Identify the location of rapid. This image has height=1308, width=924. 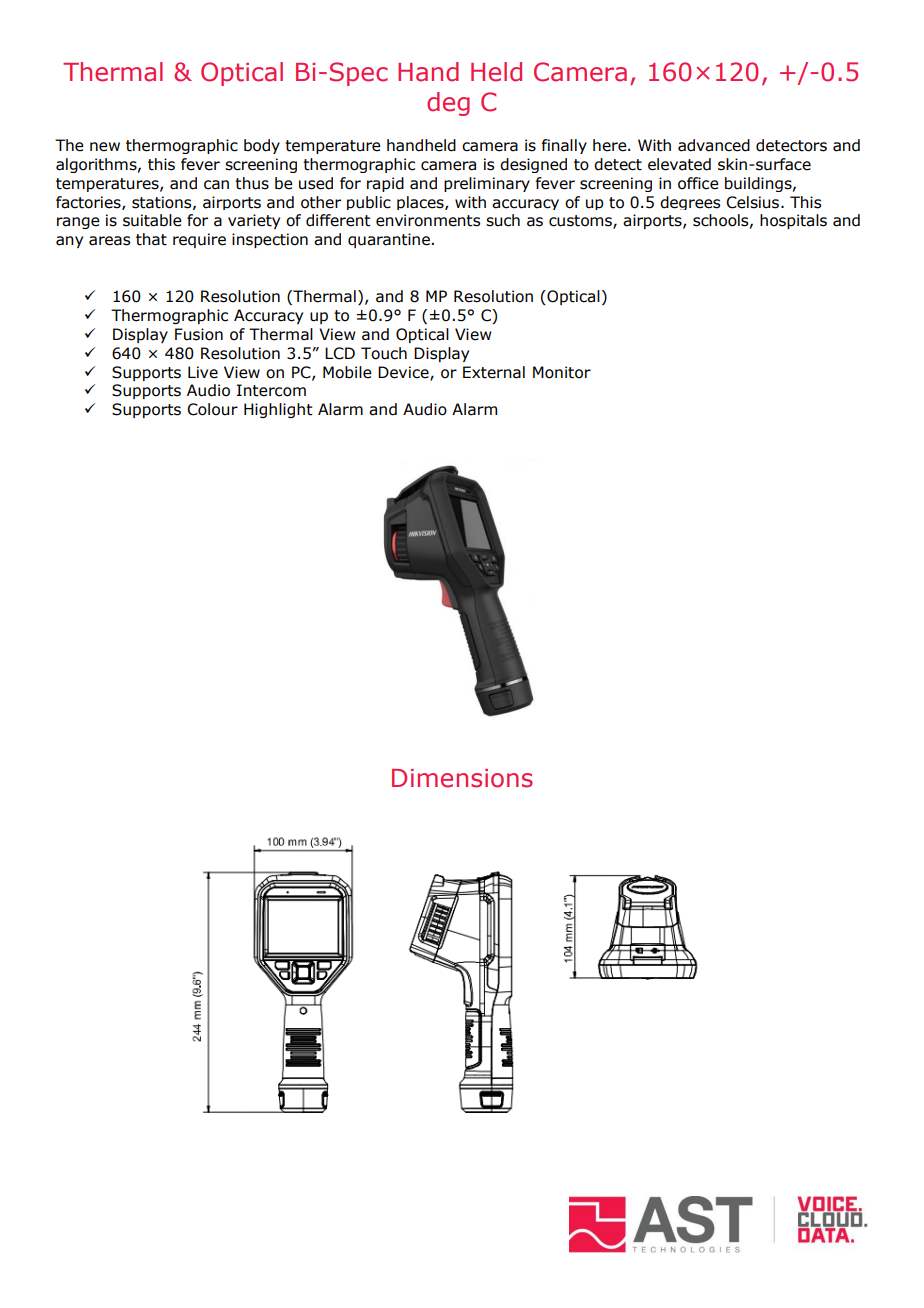
(385, 184).
